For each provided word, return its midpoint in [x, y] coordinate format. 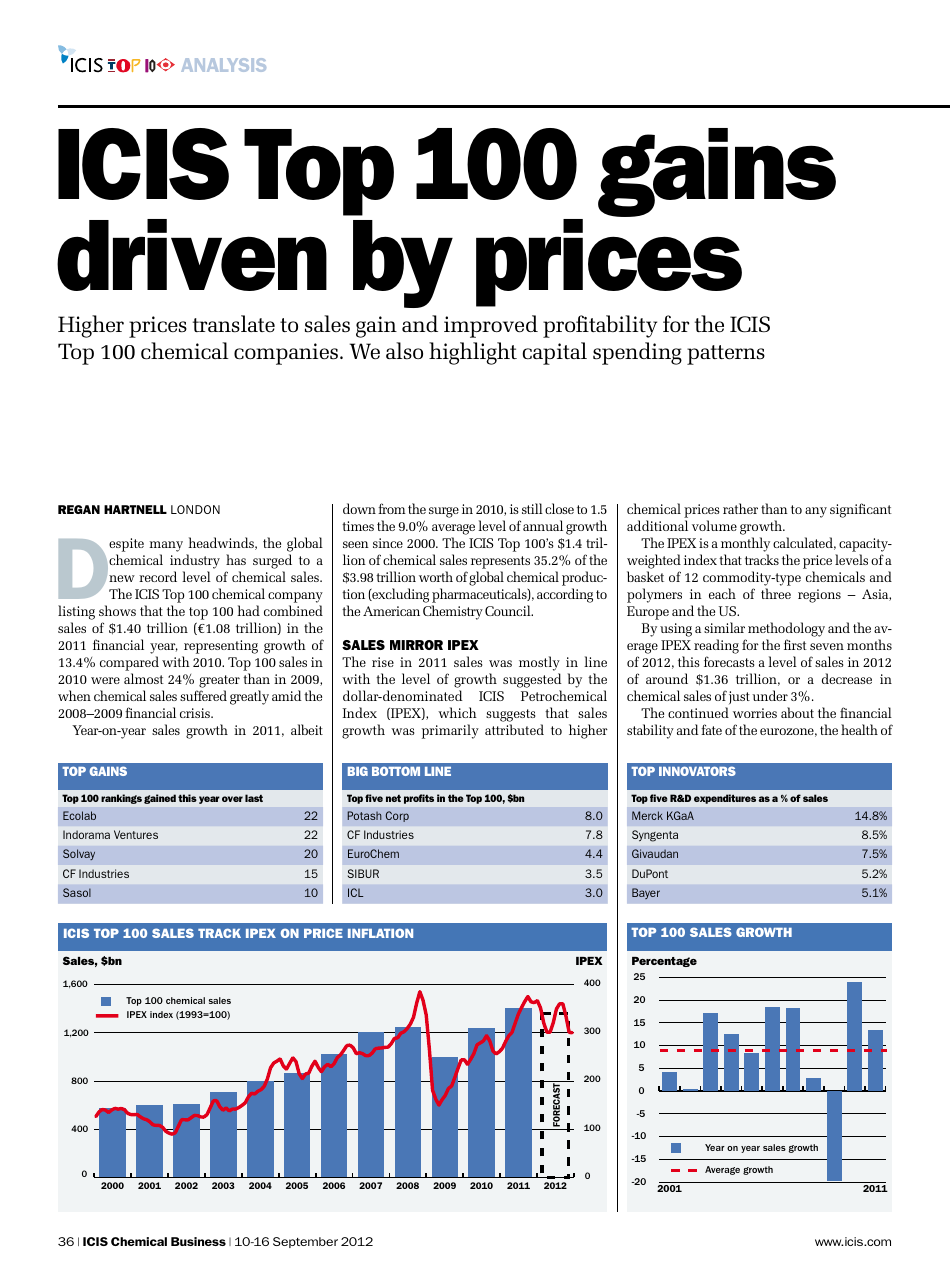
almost [144, 678]
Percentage [664, 962]
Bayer [646, 893]
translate [234, 324]
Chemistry [453, 612]
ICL [355, 892]
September [305, 1242]
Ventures [136, 834]
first [795, 644]
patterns [726, 355]
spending [637, 353]
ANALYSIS [223, 65]
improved [491, 326]
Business [198, 1241]
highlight [473, 353]
